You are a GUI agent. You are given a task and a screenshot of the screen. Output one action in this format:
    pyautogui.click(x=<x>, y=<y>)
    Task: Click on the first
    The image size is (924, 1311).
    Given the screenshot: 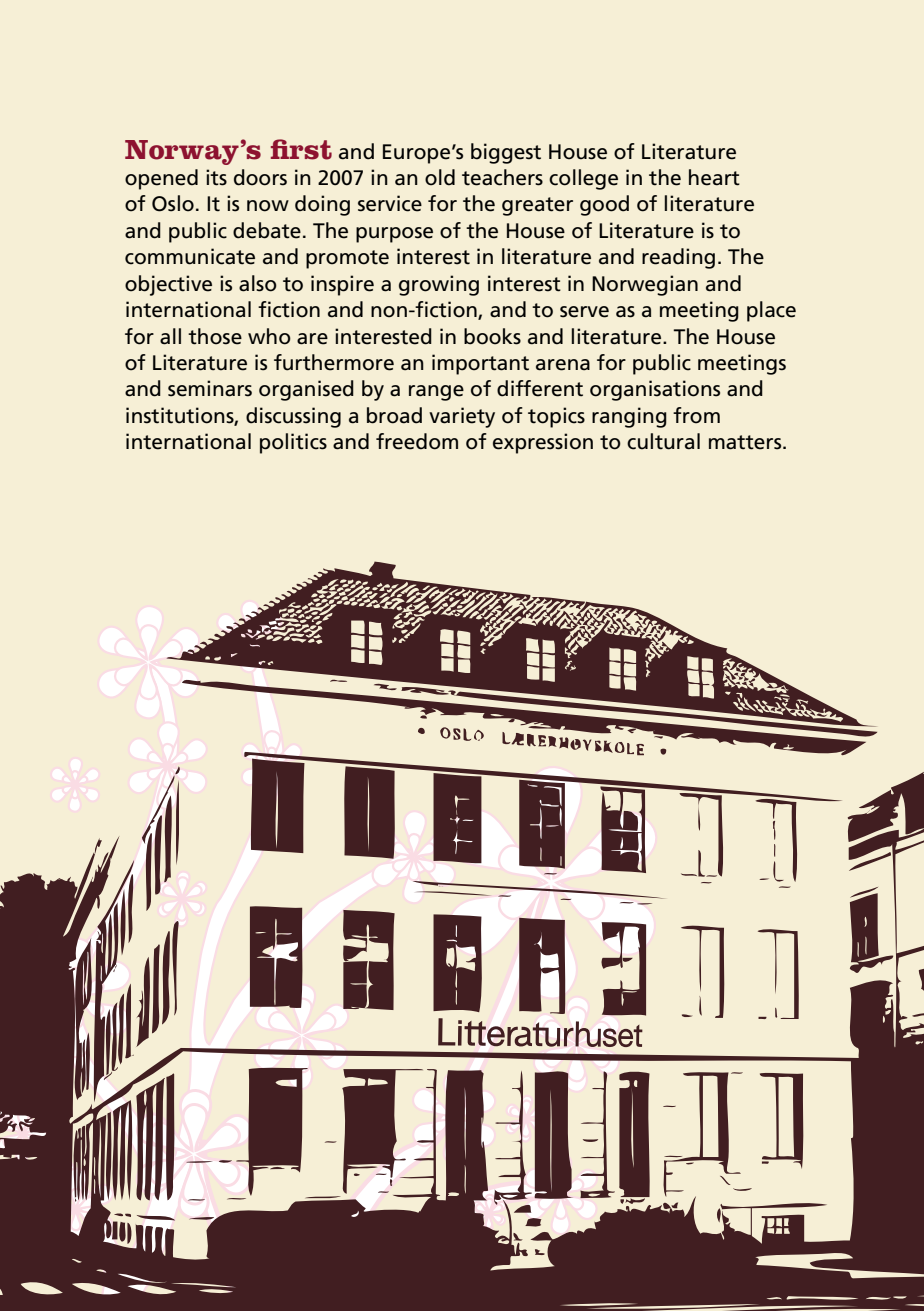 What is the action you would take?
    pyautogui.click(x=301, y=149)
